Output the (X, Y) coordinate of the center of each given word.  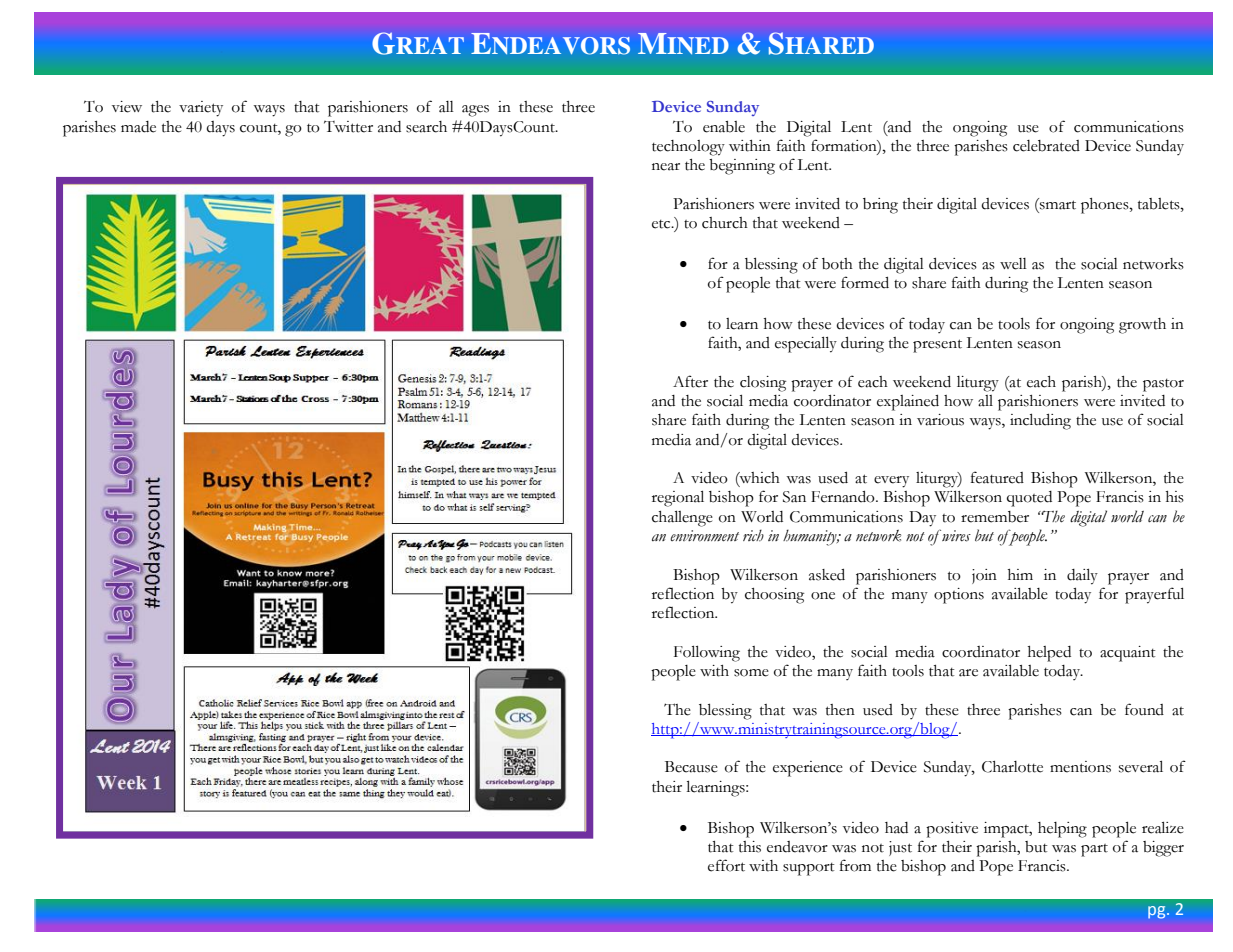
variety (201, 109)
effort (726, 865)
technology (688, 148)
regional (678, 499)
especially (806, 345)
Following (707, 654)
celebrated (1046, 146)
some (751, 673)
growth (1142, 326)
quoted (1029, 499)
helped (1049, 654)
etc (662, 224)
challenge (682, 519)
